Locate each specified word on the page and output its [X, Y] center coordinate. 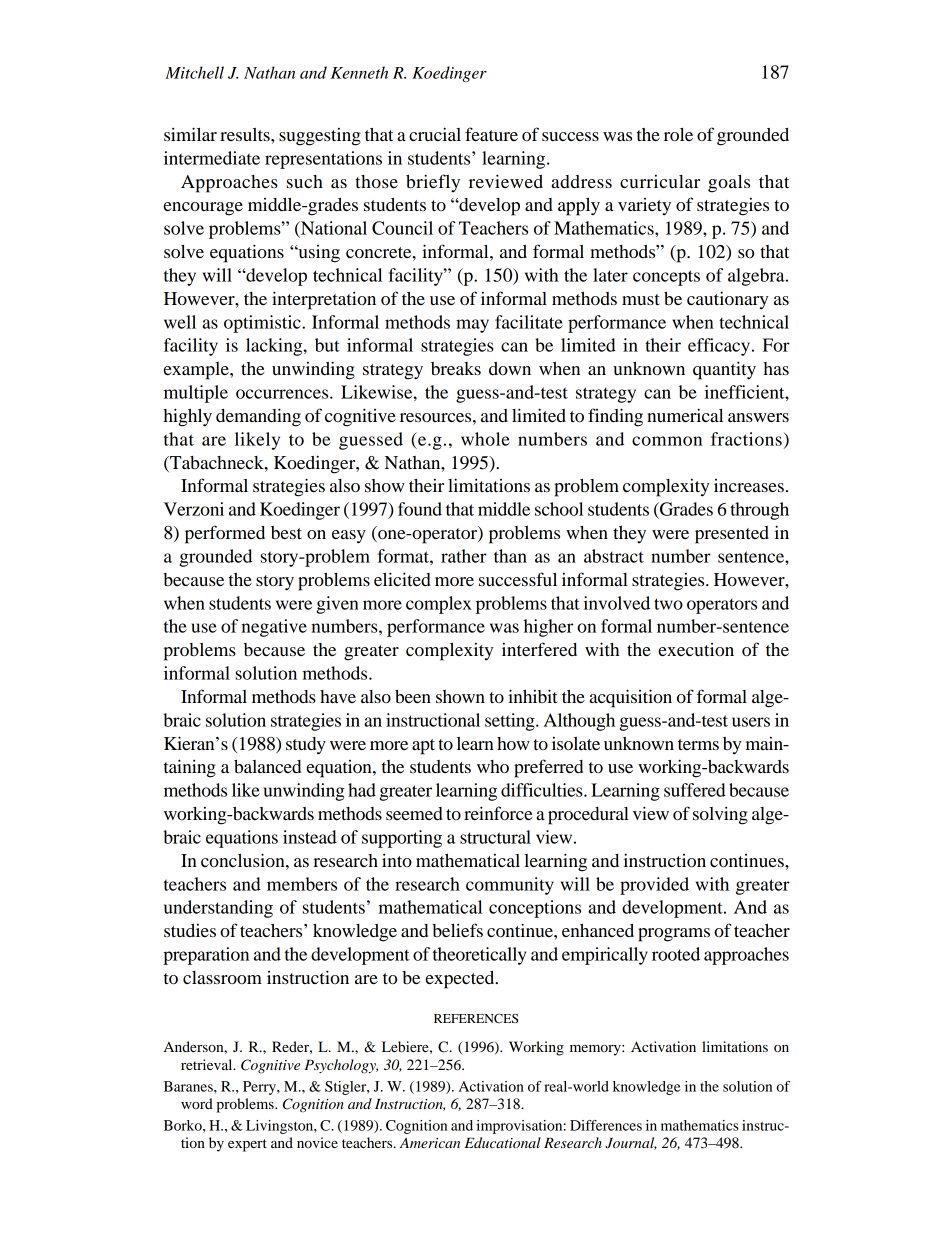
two [668, 604]
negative [274, 628]
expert [247, 1145]
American [430, 1142]
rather [464, 556]
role [678, 134]
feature [491, 134]
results [246, 134]
